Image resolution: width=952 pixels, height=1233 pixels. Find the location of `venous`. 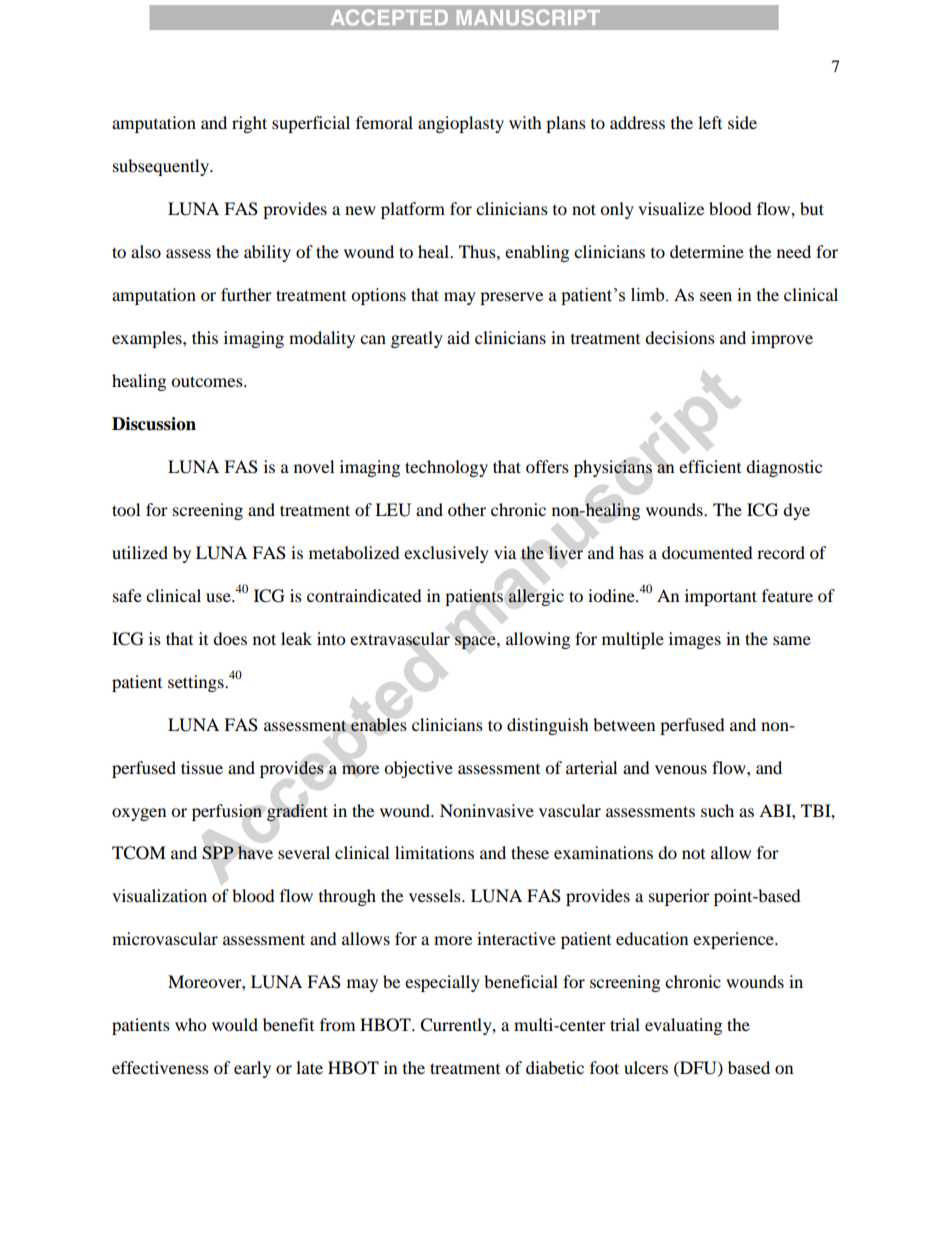

venous is located at coordinates (681, 769).
